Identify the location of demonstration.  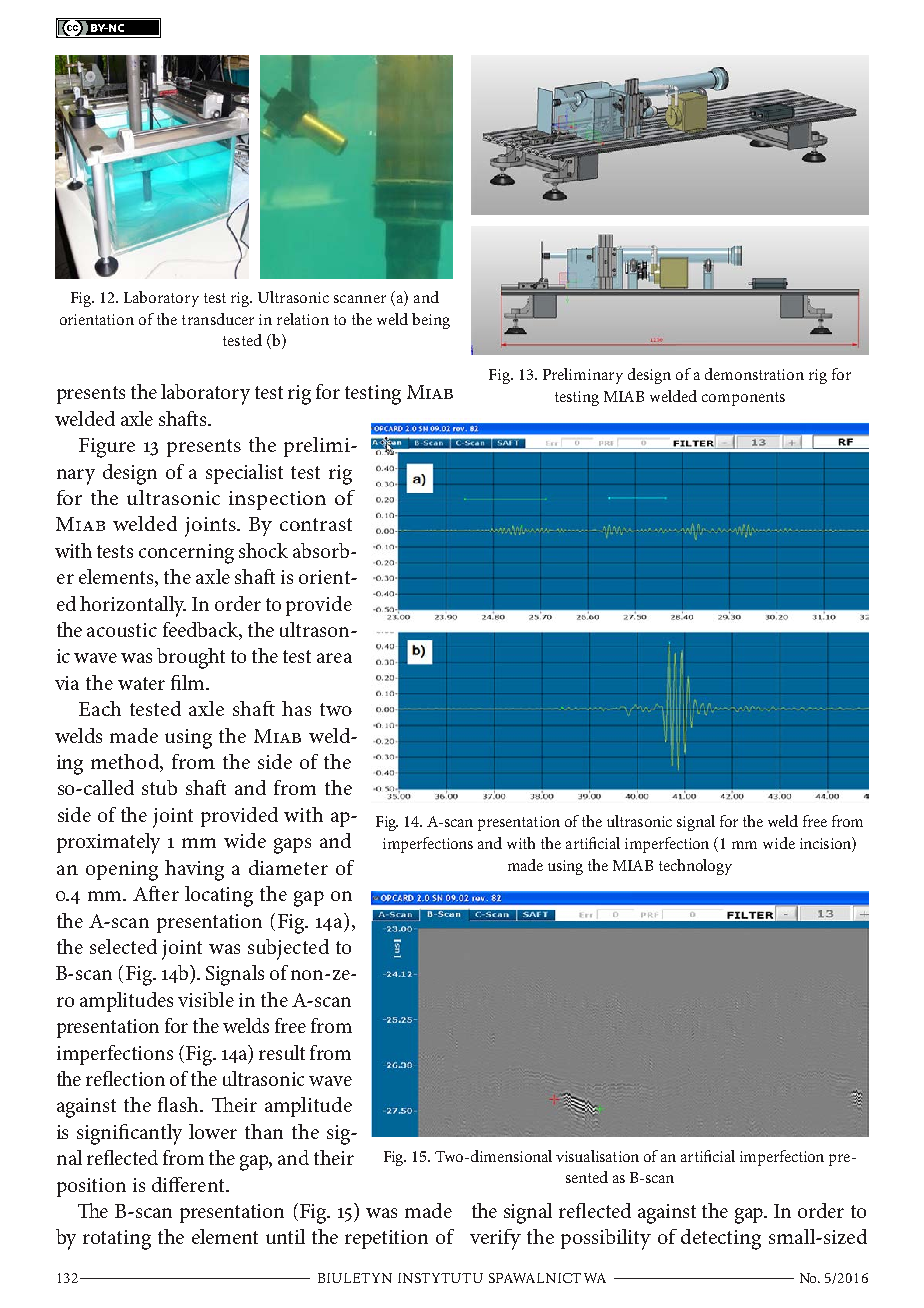
(754, 374).
